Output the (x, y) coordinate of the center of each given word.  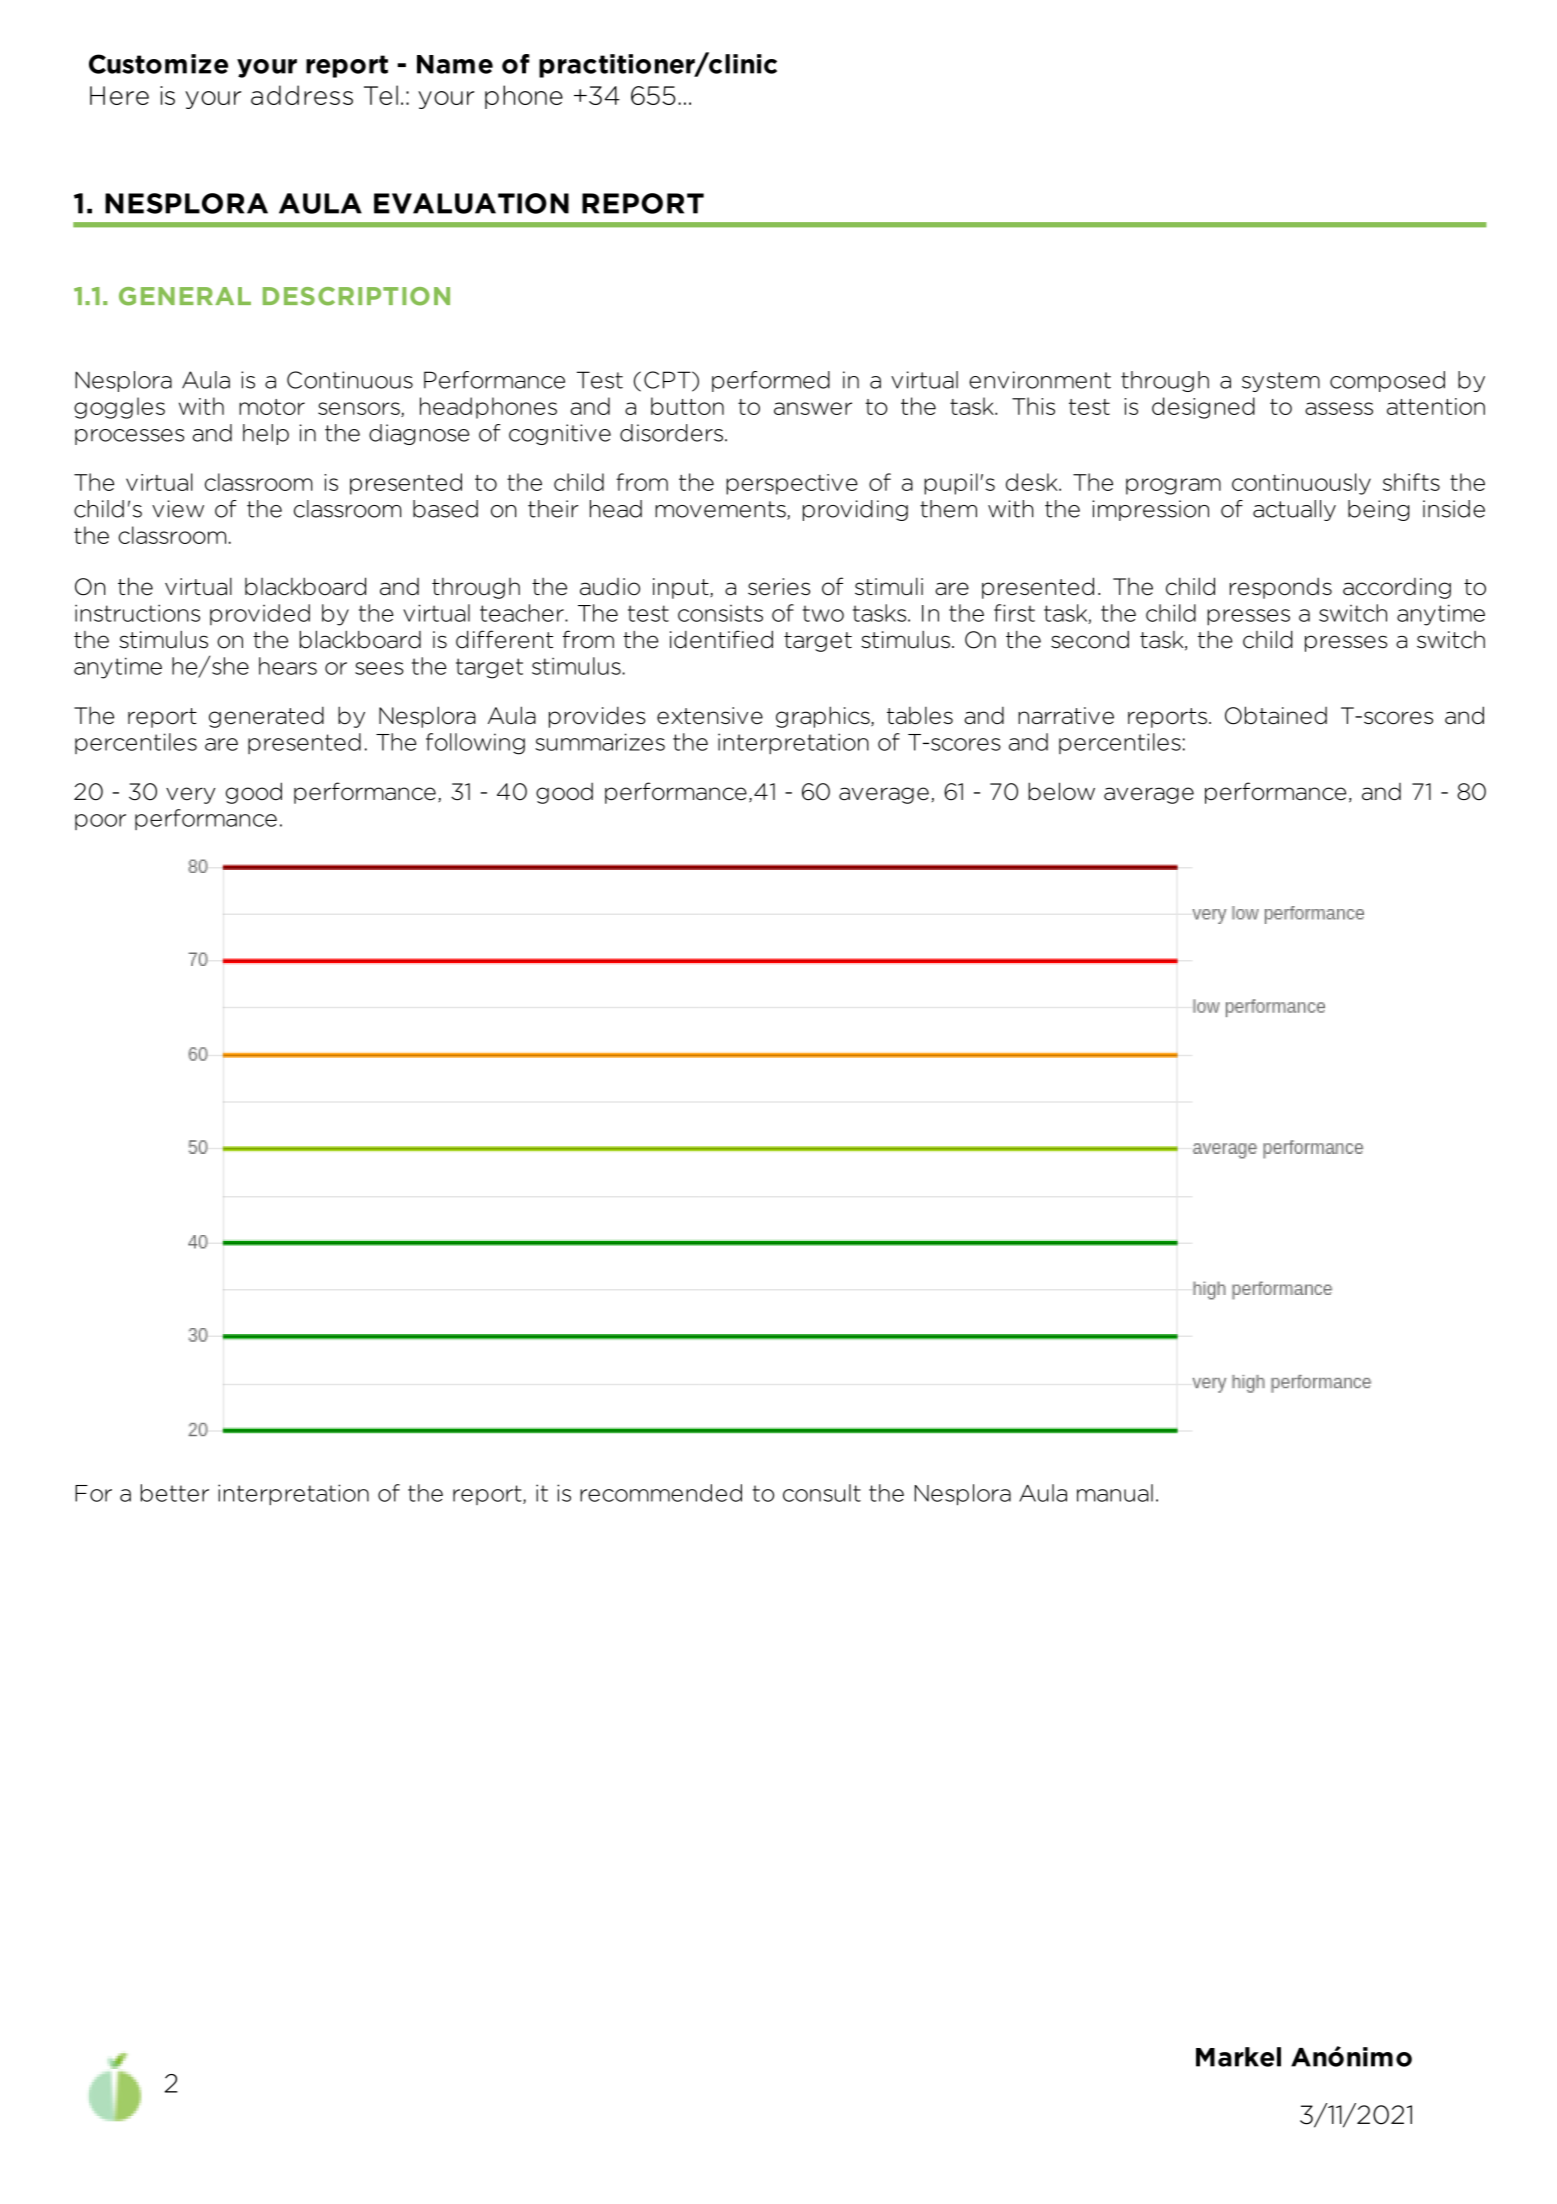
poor (100, 822)
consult (822, 1493)
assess (1339, 408)
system (1281, 382)
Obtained (1276, 715)
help (266, 434)
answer (813, 408)
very (190, 795)
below (1061, 791)
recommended (661, 1493)
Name (455, 64)
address (302, 95)
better (175, 1493)
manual (1115, 1493)
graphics (824, 717)
